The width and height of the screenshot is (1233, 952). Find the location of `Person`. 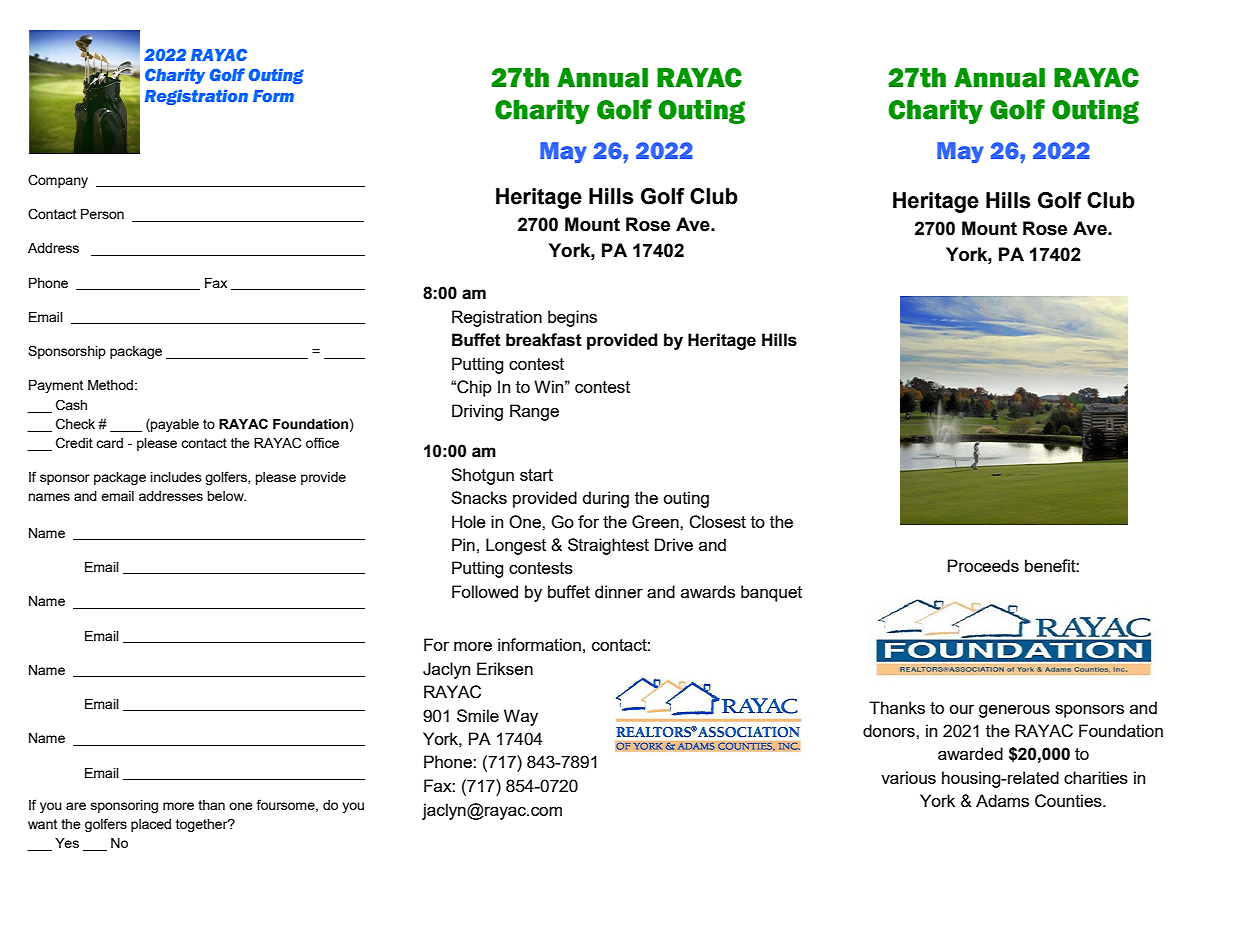

Person is located at coordinates (102, 214).
